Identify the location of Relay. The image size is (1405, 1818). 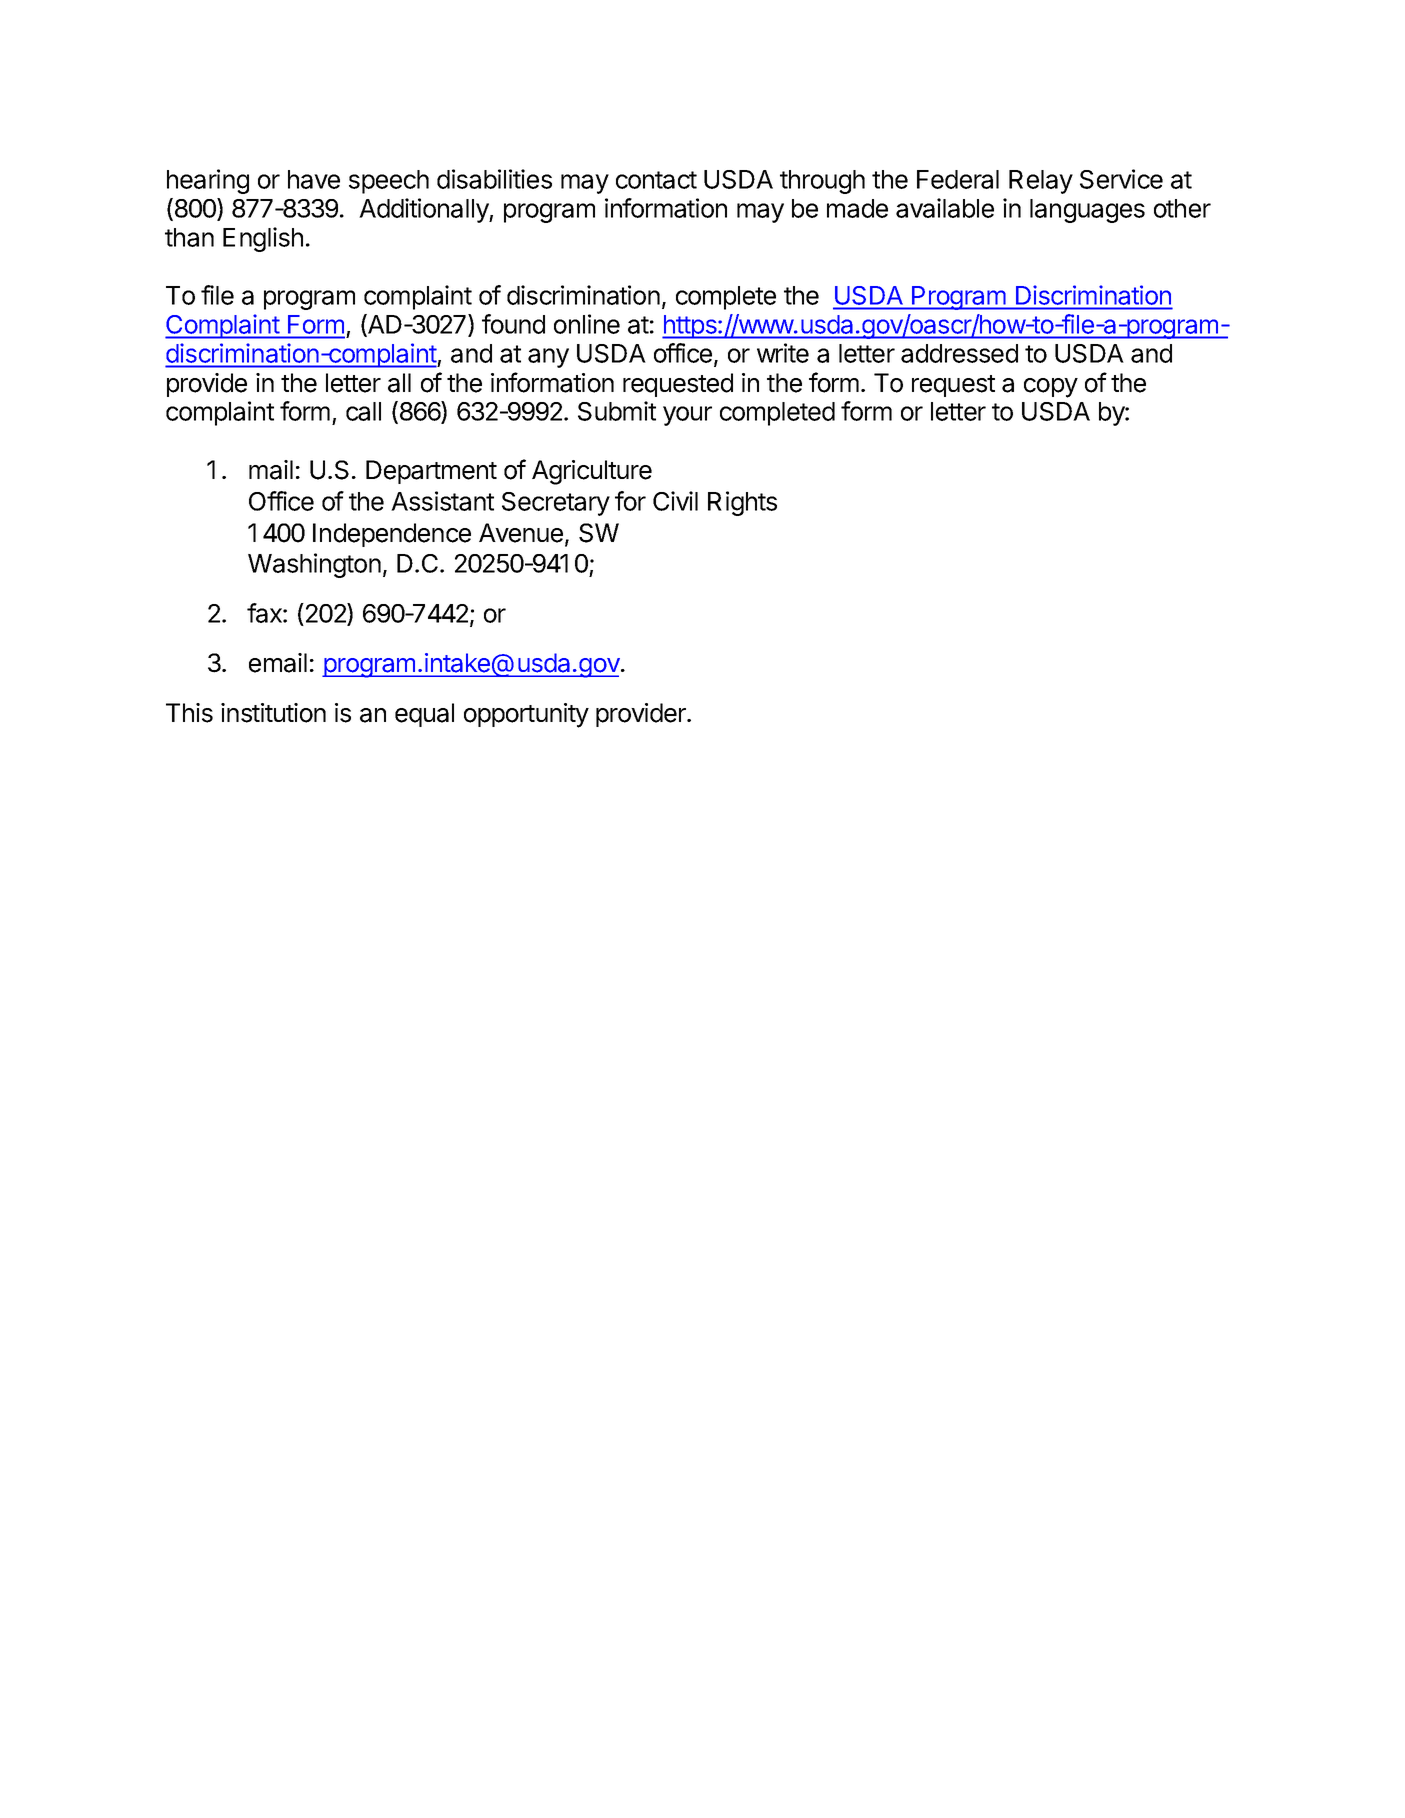
(1041, 182).
